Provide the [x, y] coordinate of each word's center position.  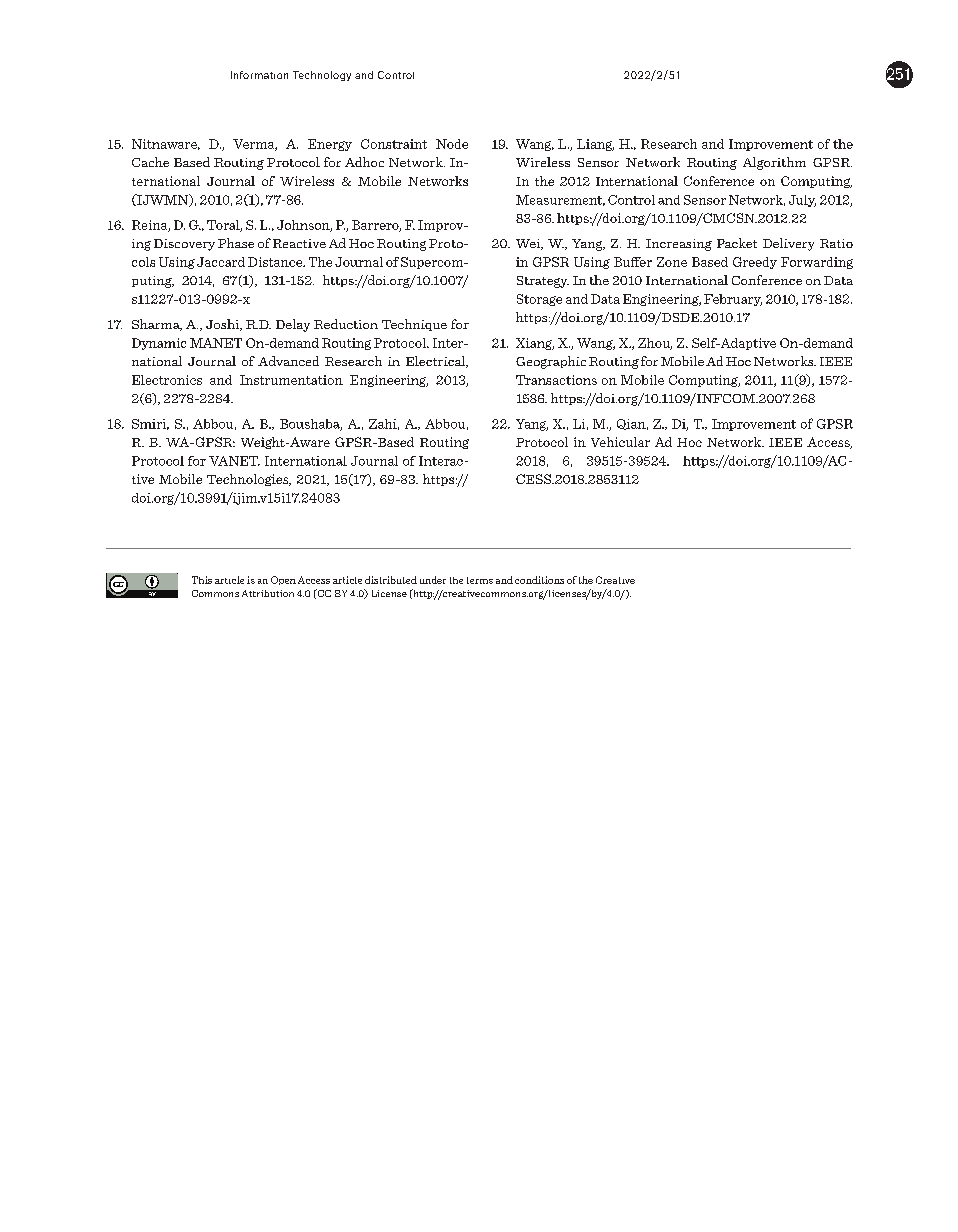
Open [283, 580]
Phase [236, 243]
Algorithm [774, 163]
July [802, 201]
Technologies [249, 480]
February [733, 300]
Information [259, 75]
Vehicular [620, 442]
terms [480, 580]
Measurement [560, 200]
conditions [539, 580]
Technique [414, 325]
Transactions [556, 380]
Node [452, 144]
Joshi [224, 325]
